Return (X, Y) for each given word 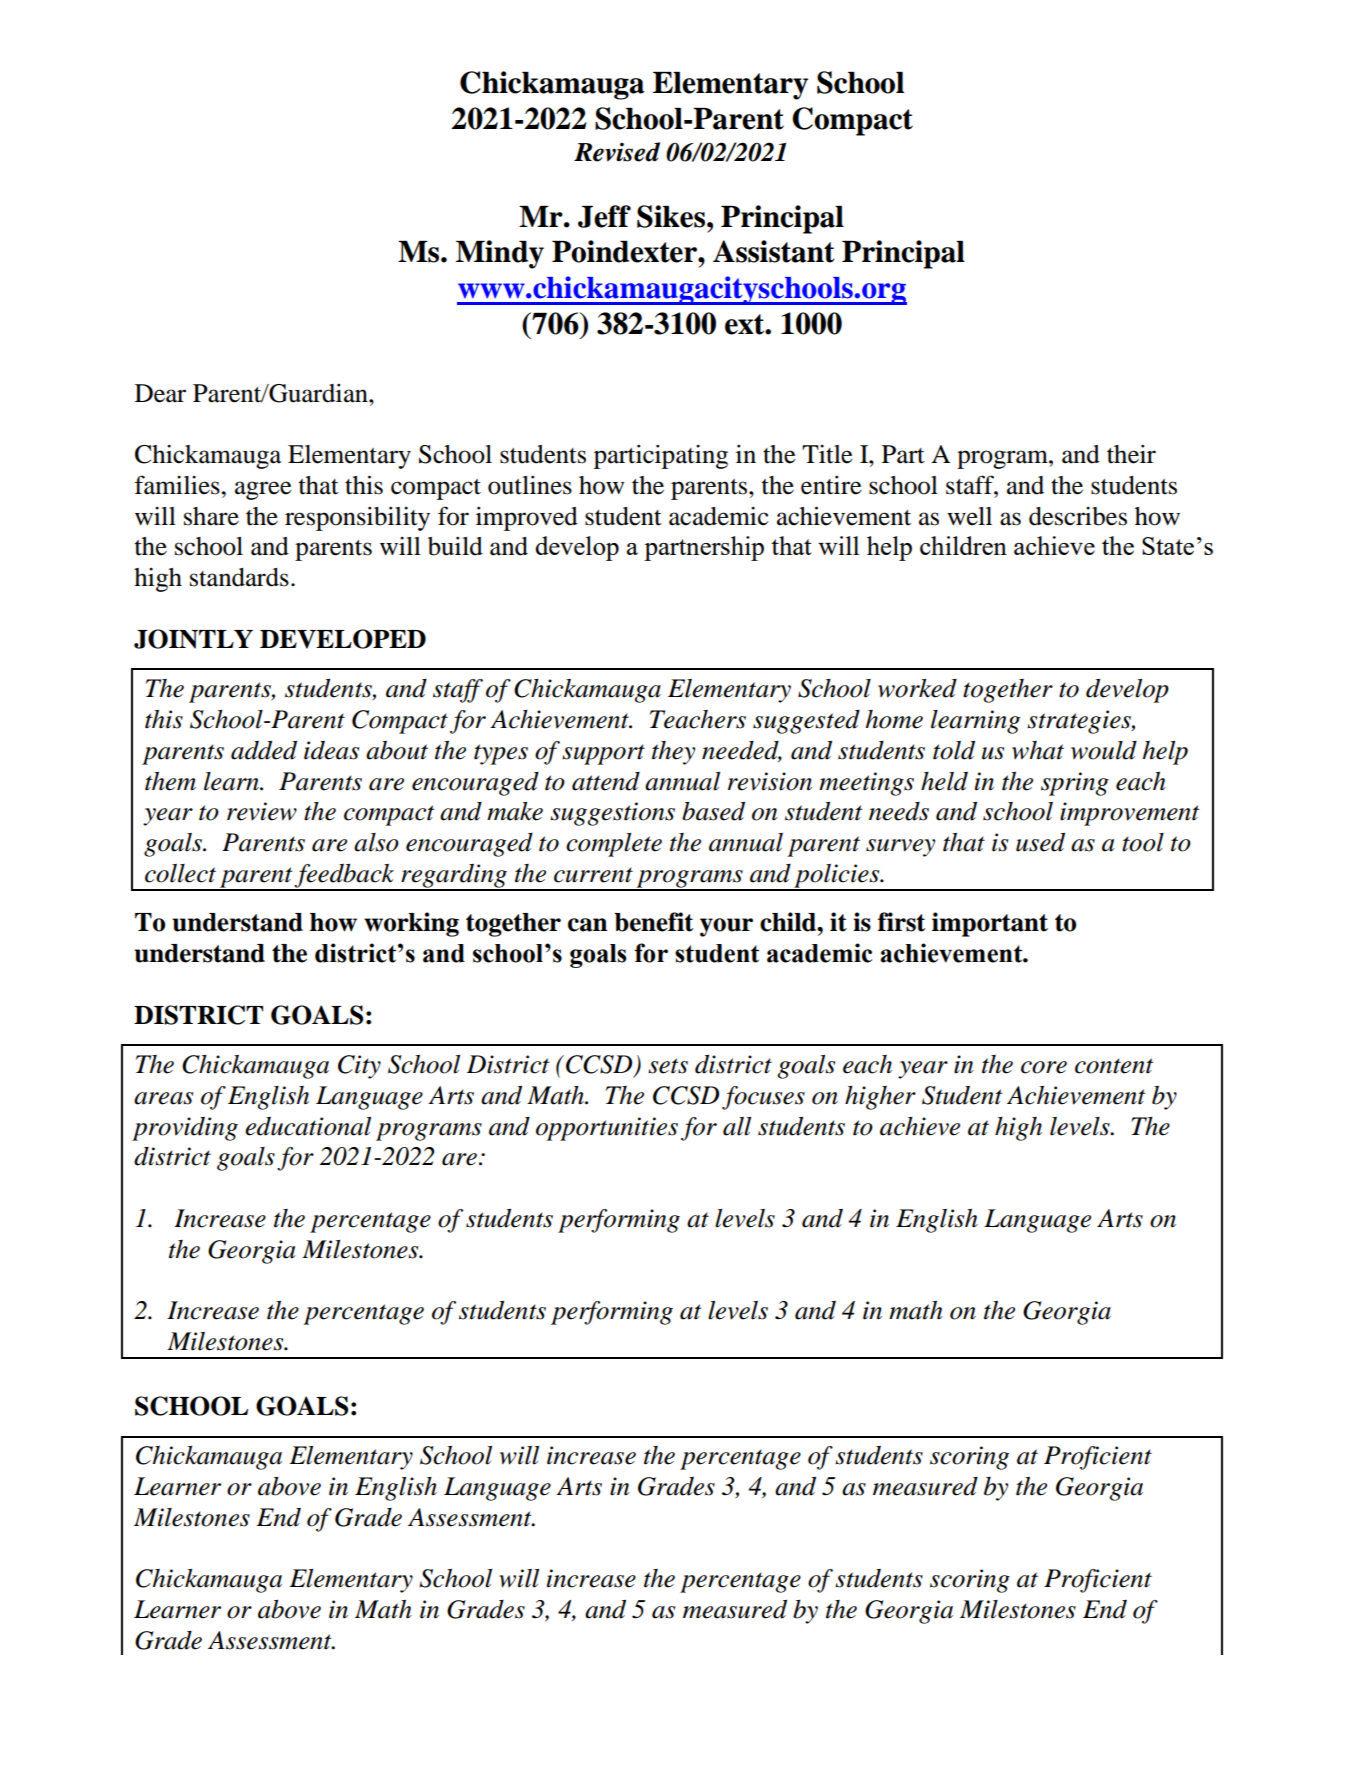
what (1038, 750)
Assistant (774, 251)
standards (239, 577)
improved (527, 519)
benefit (653, 922)
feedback (345, 877)
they (673, 753)
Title (827, 454)
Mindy (500, 254)
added (264, 750)
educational (308, 1126)
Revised (617, 152)
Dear (160, 393)
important (990, 924)
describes (1078, 516)
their (1131, 454)
